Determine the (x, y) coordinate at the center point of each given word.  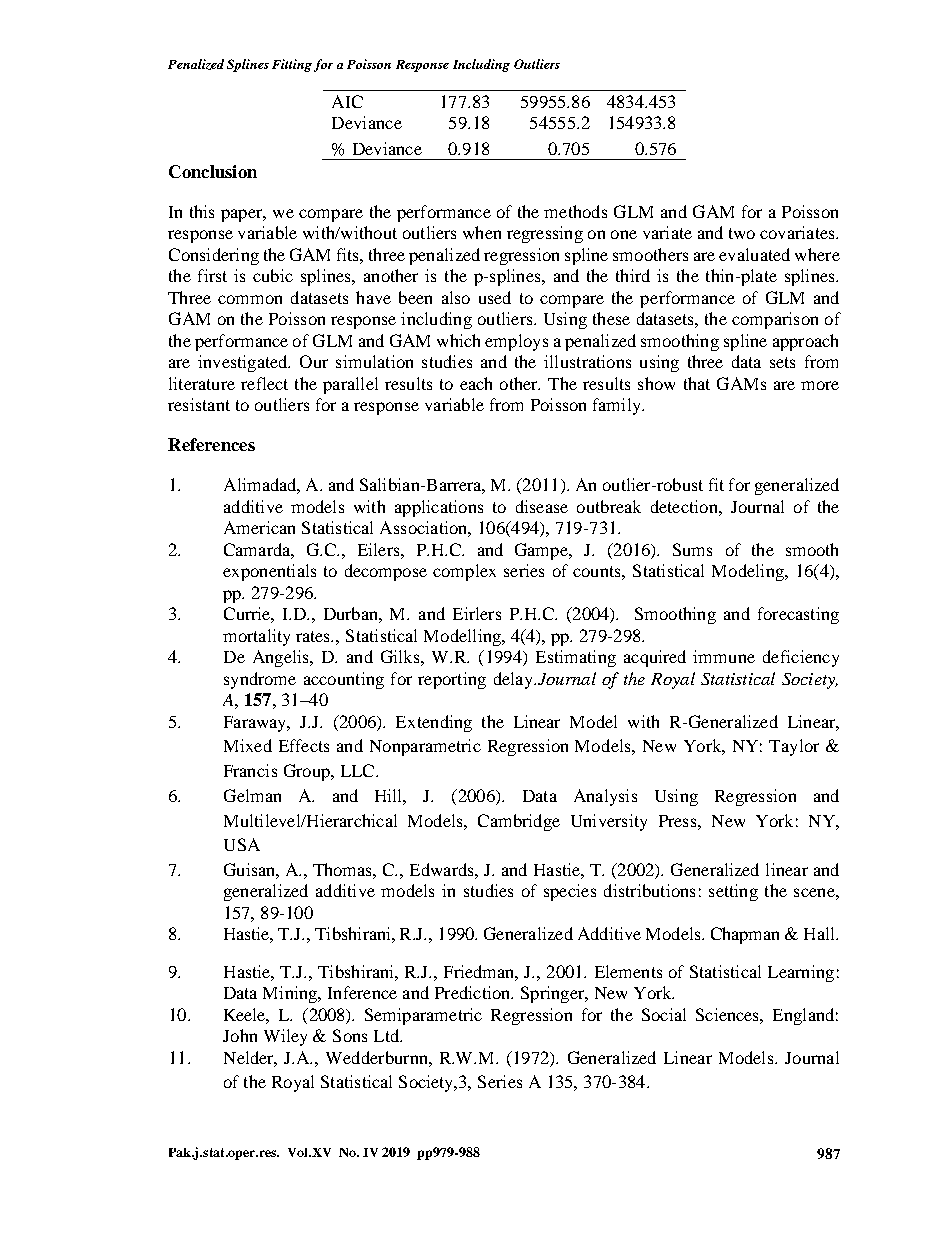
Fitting (292, 65)
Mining (291, 994)
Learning (801, 973)
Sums (692, 549)
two (742, 233)
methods (575, 211)
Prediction (474, 992)
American (259, 527)
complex (464, 572)
